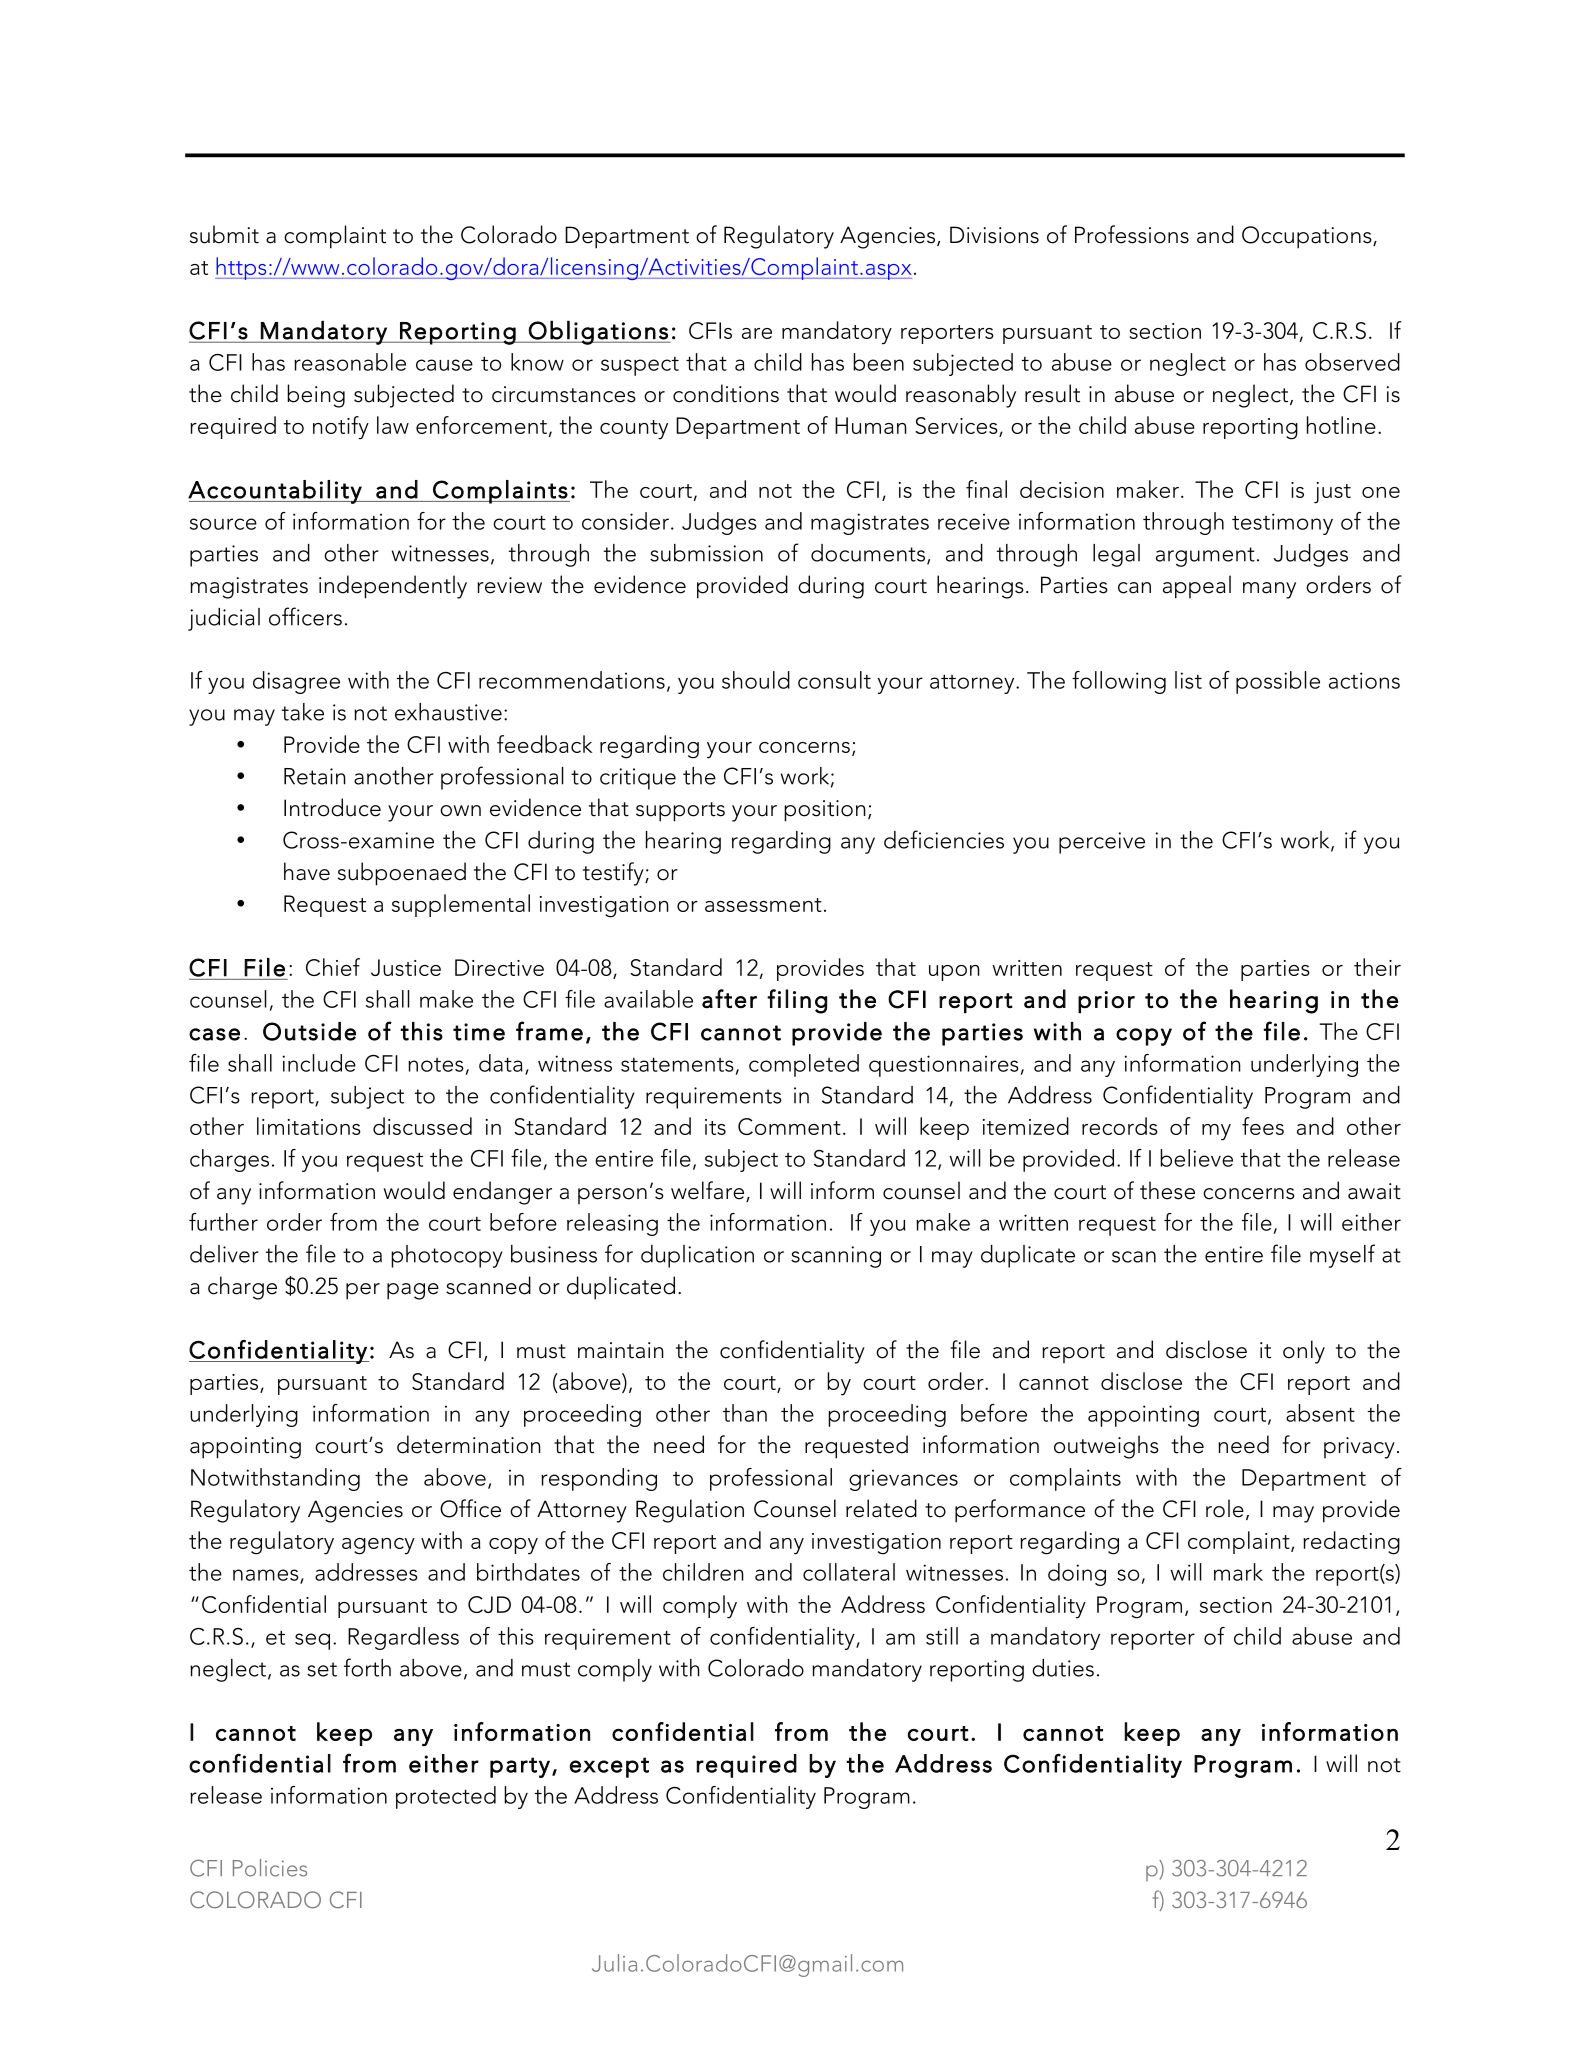 This screenshot has width=1585, height=2051. Describe the element at coordinates (1063, 1668) in the screenshot. I see `duties` at that location.
